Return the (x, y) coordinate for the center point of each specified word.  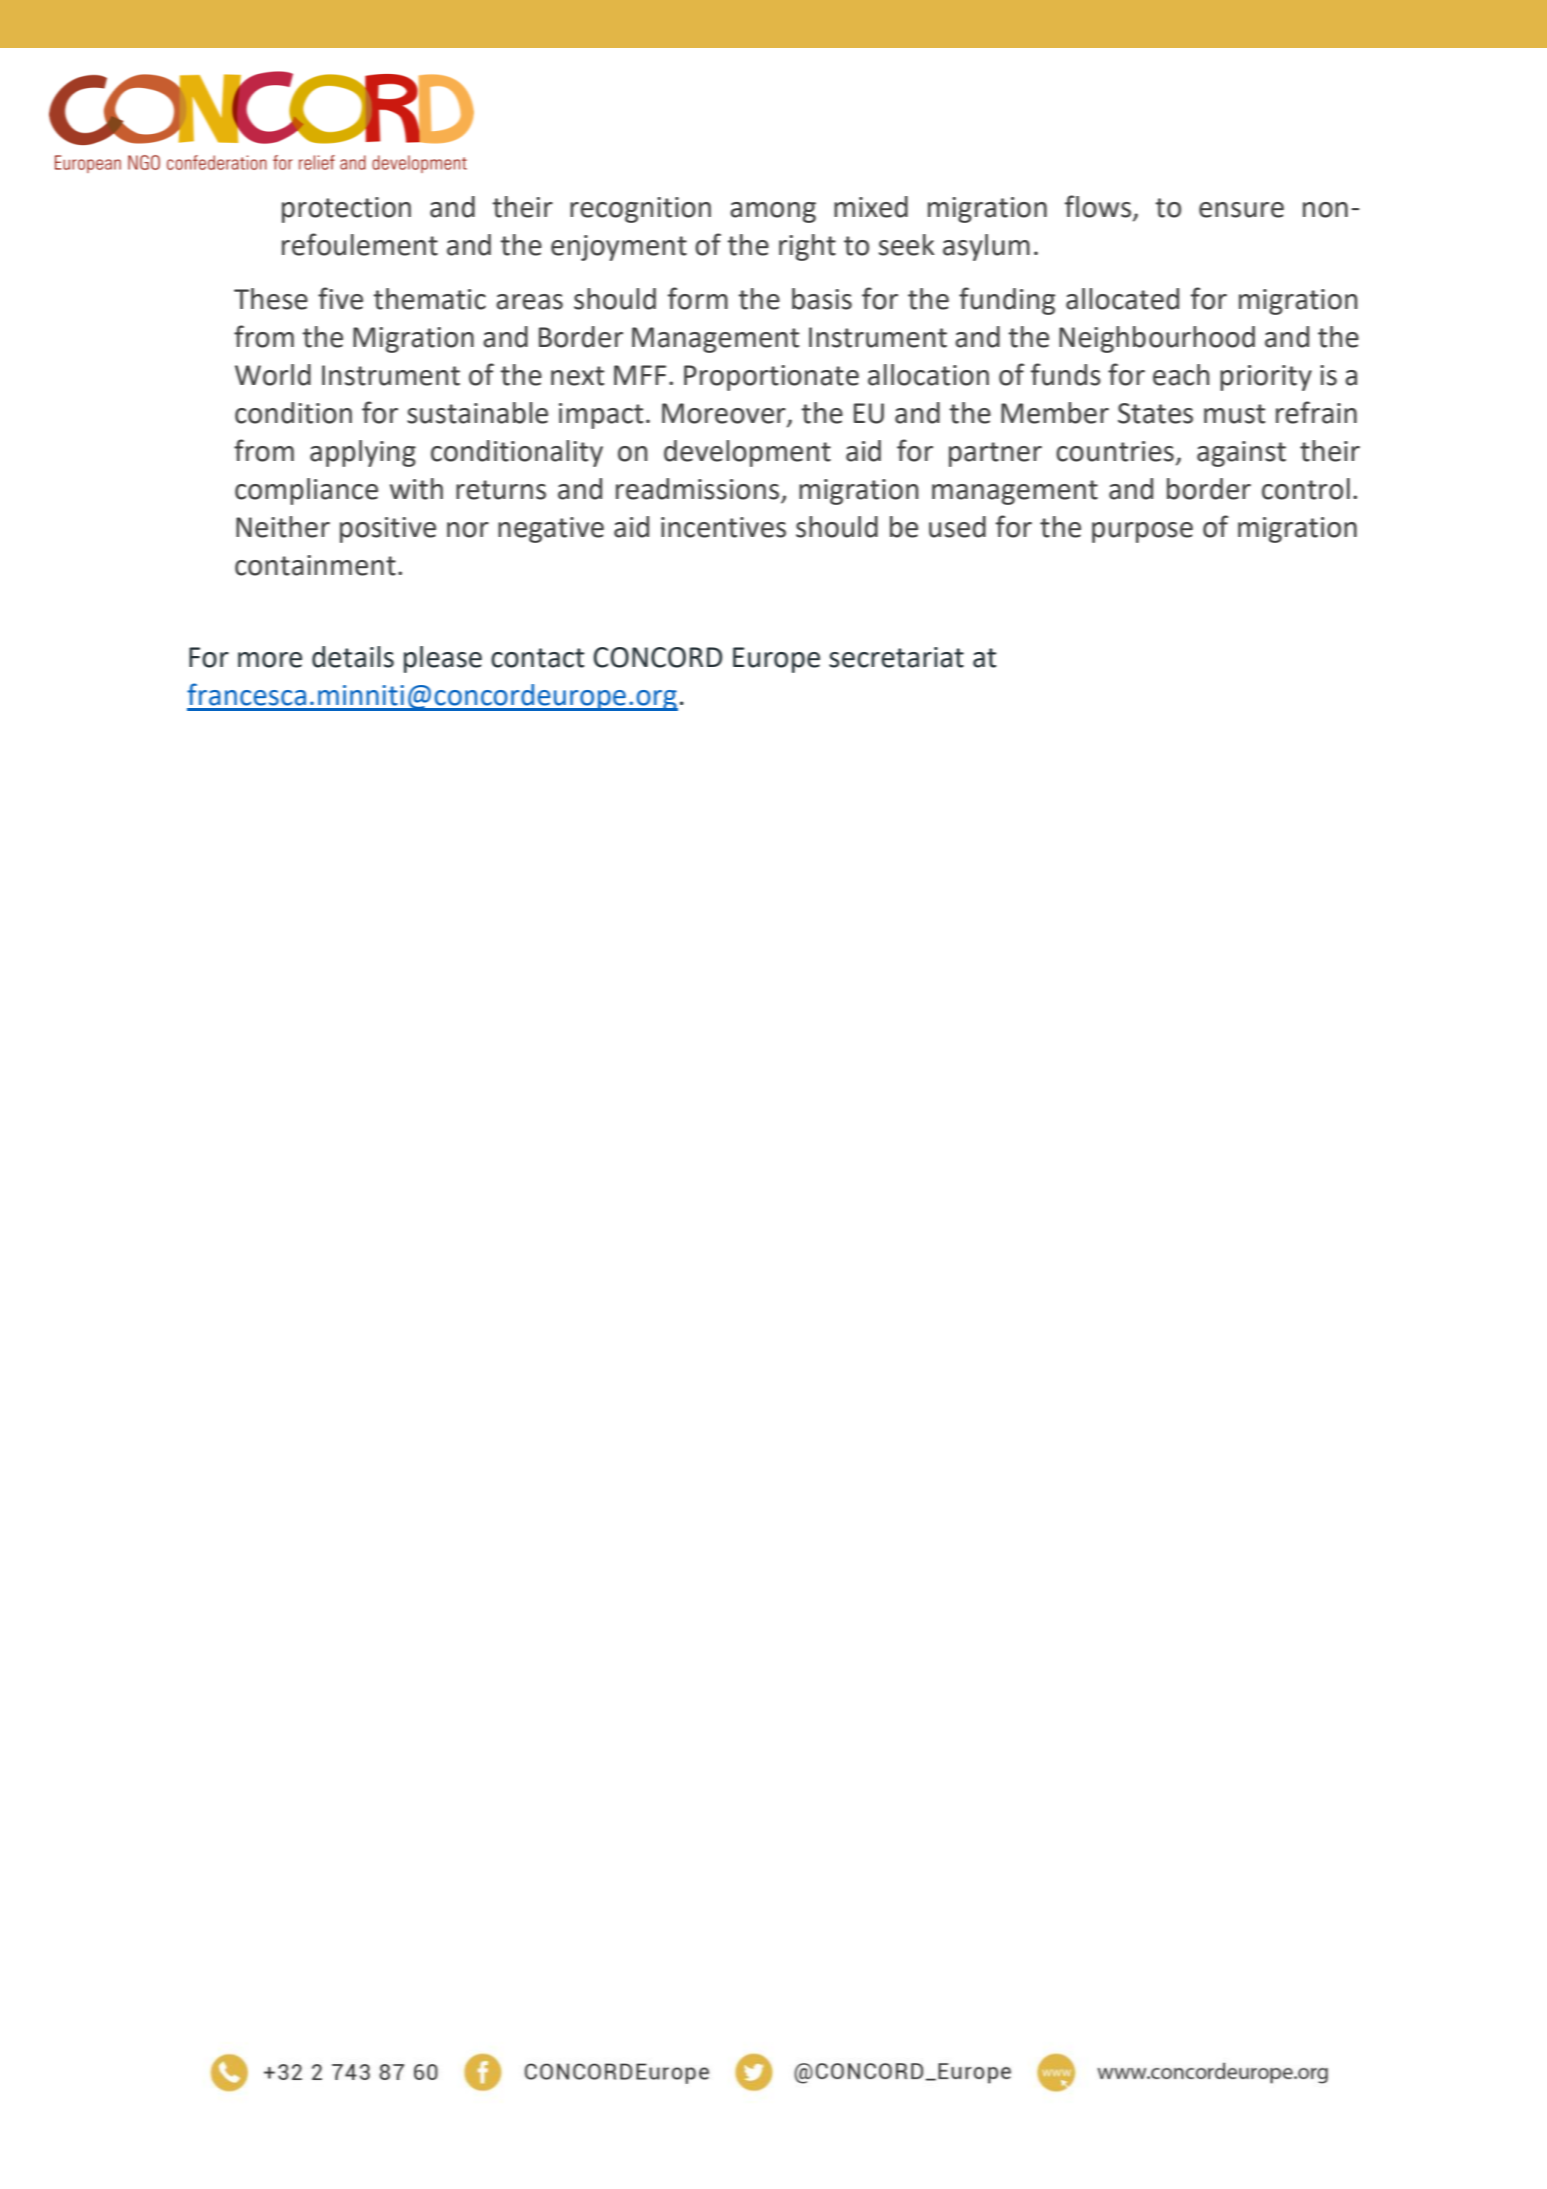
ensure (1241, 210)
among (773, 212)
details (353, 657)
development (747, 453)
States (1155, 413)
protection (346, 210)
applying (363, 453)
